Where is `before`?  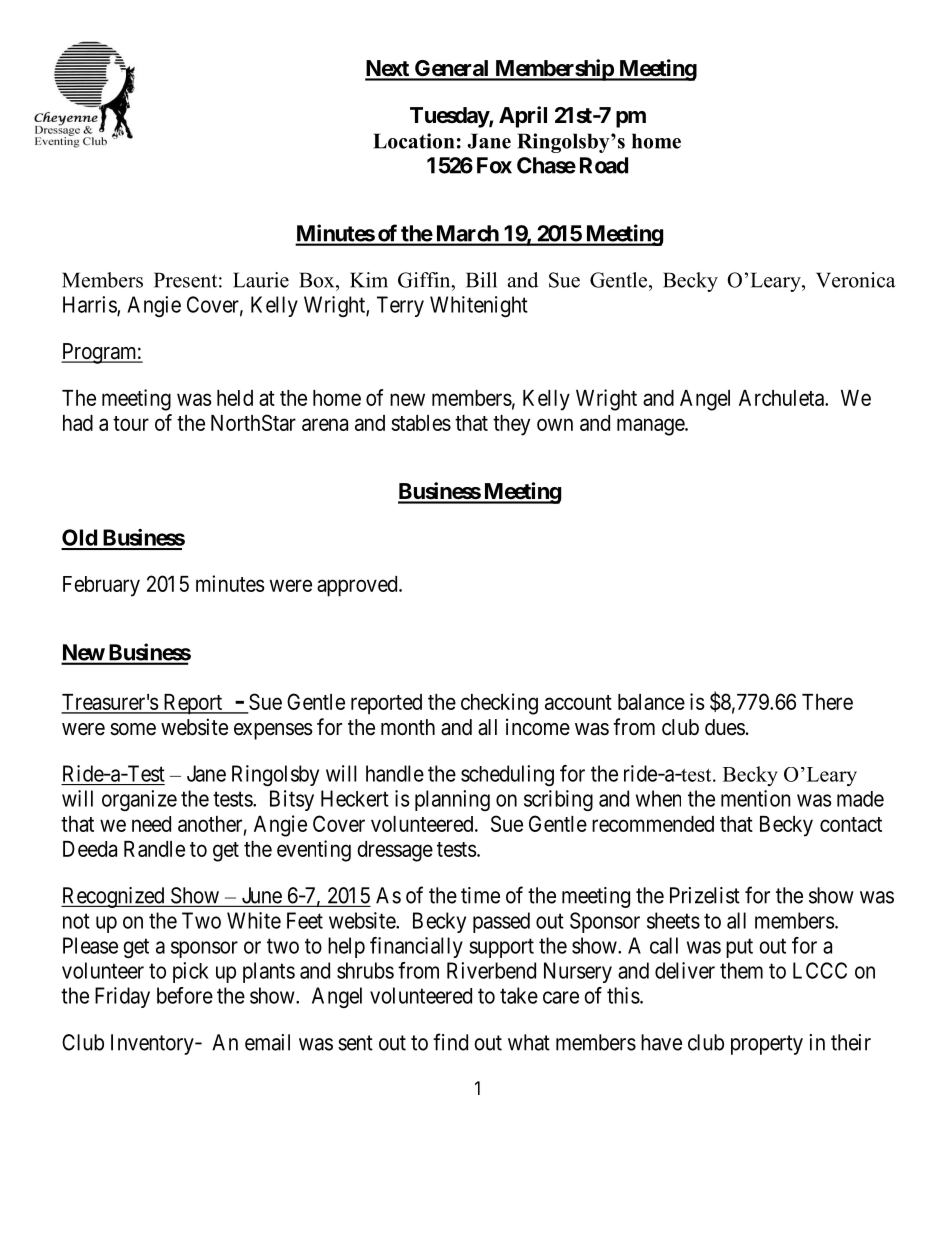 before is located at coordinates (185, 995).
